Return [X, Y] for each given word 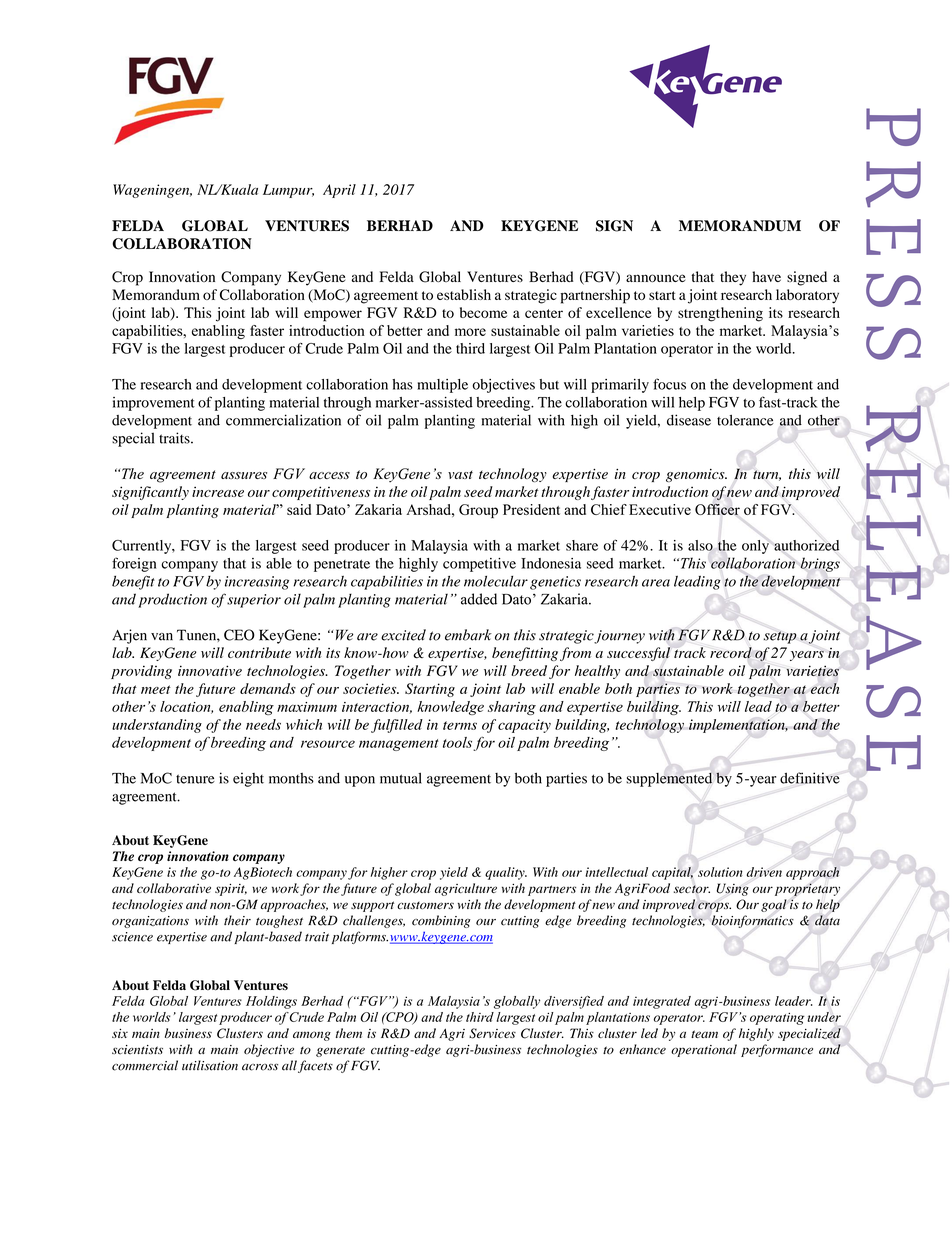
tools [457, 742]
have [766, 276]
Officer [717, 509]
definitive [810, 778]
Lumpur [288, 191]
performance [777, 1050]
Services [492, 1033]
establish [464, 294]
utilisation [210, 1065]
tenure [195, 779]
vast [460, 475]
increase [218, 491]
